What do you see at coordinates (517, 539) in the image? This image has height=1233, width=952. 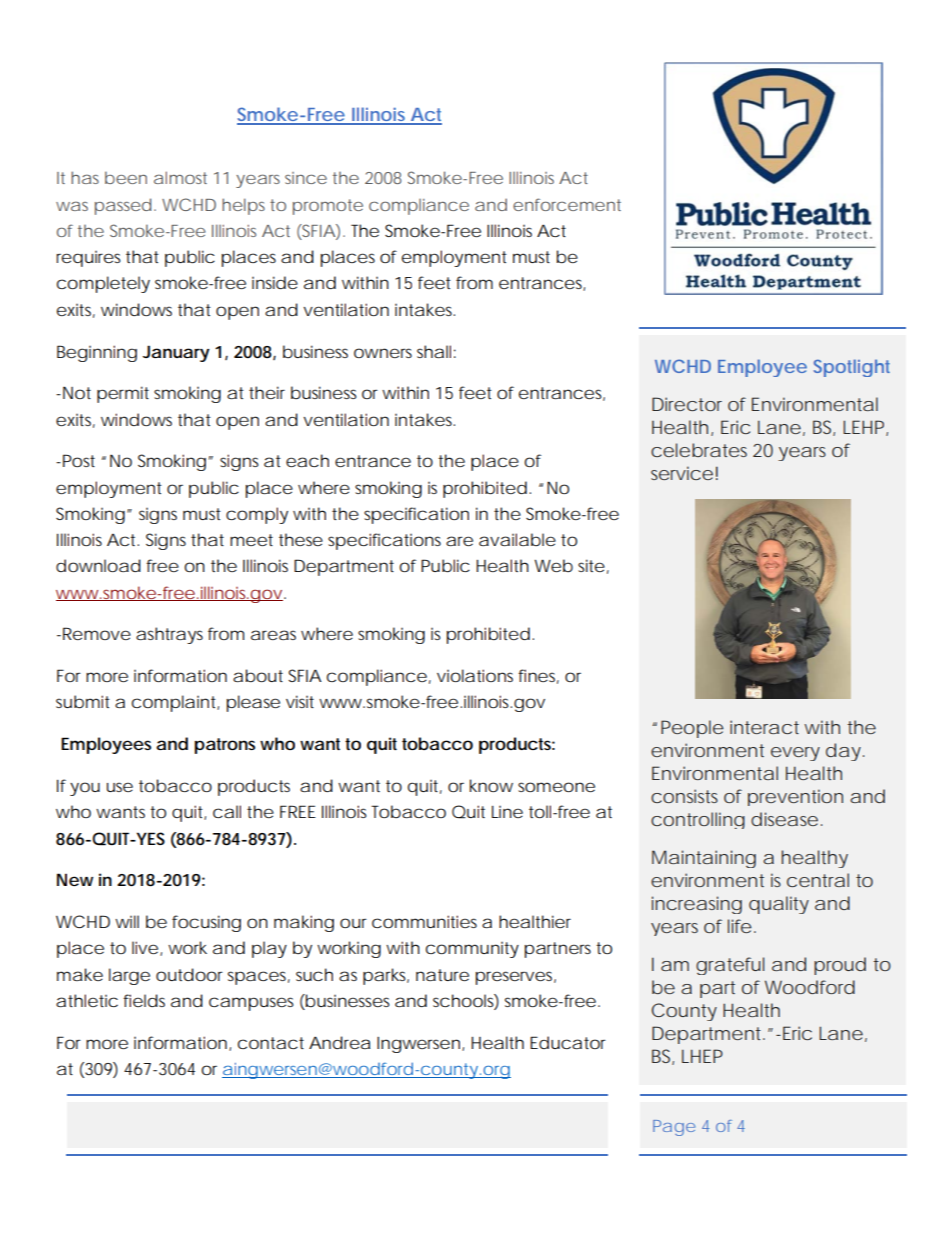 I see `available` at bounding box center [517, 539].
